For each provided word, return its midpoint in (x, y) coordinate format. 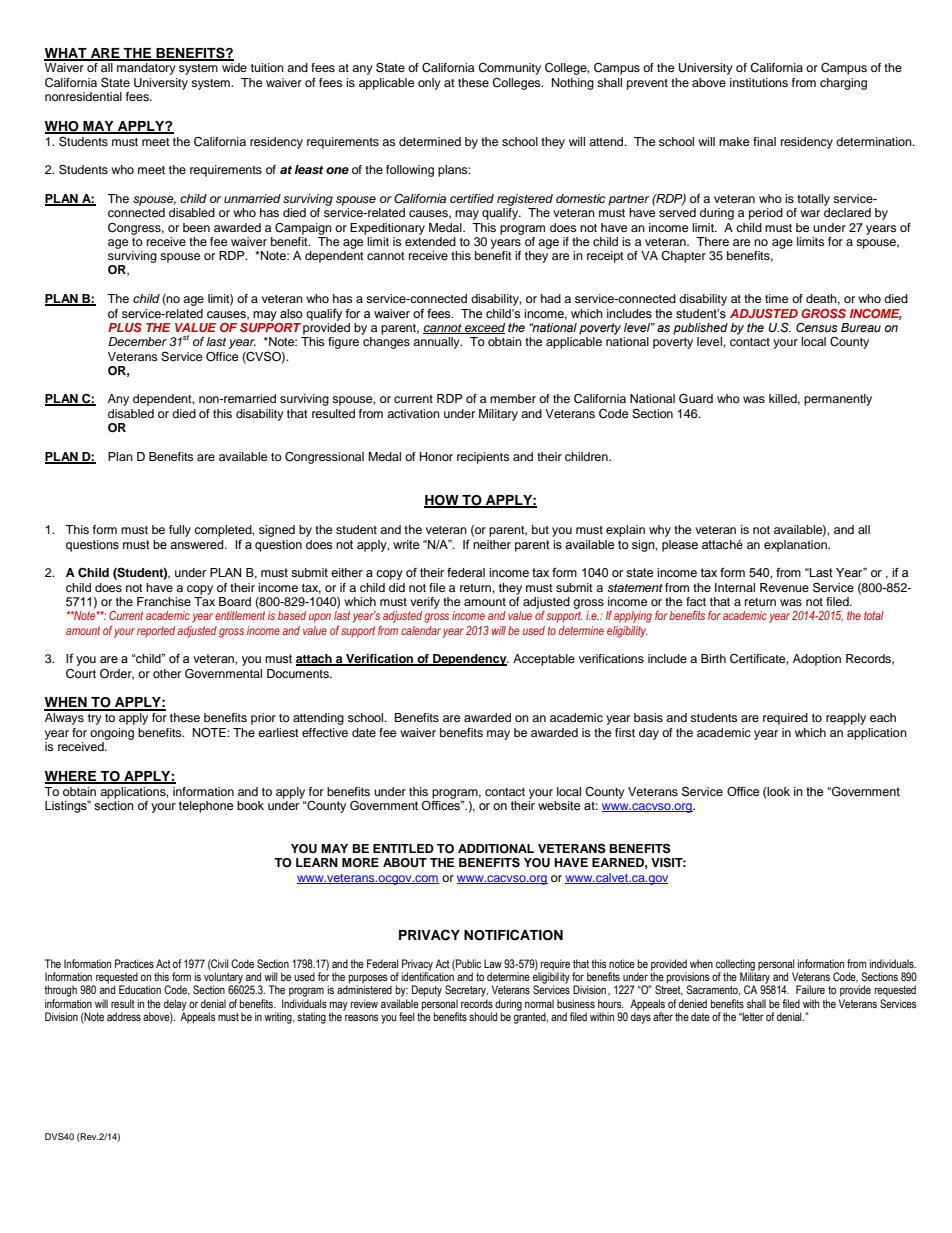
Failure (810, 989)
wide (234, 67)
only (429, 84)
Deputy (427, 991)
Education (140, 989)
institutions (759, 82)
